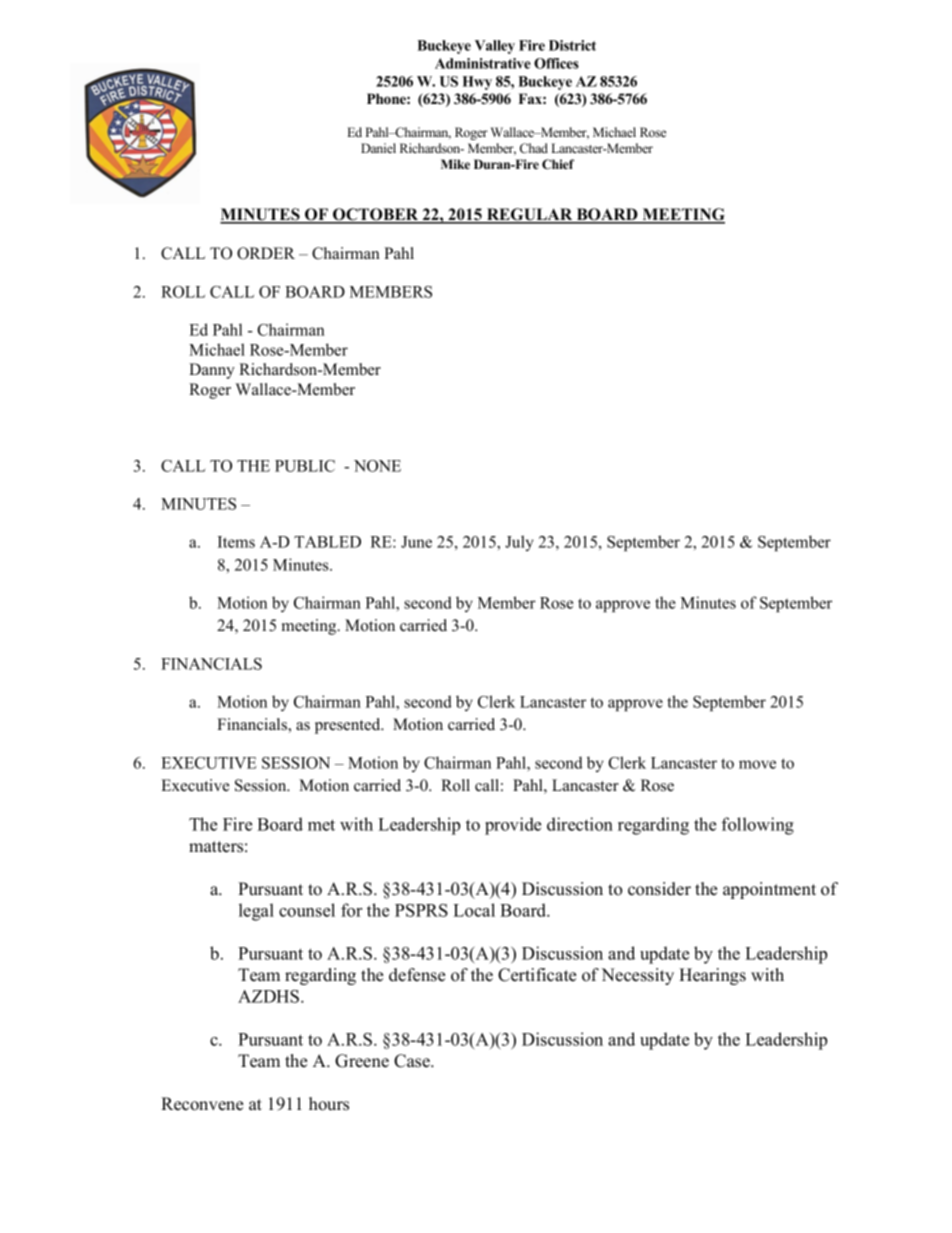  Describe the element at coordinates (519, 543) in the page. I see `July` at that location.
